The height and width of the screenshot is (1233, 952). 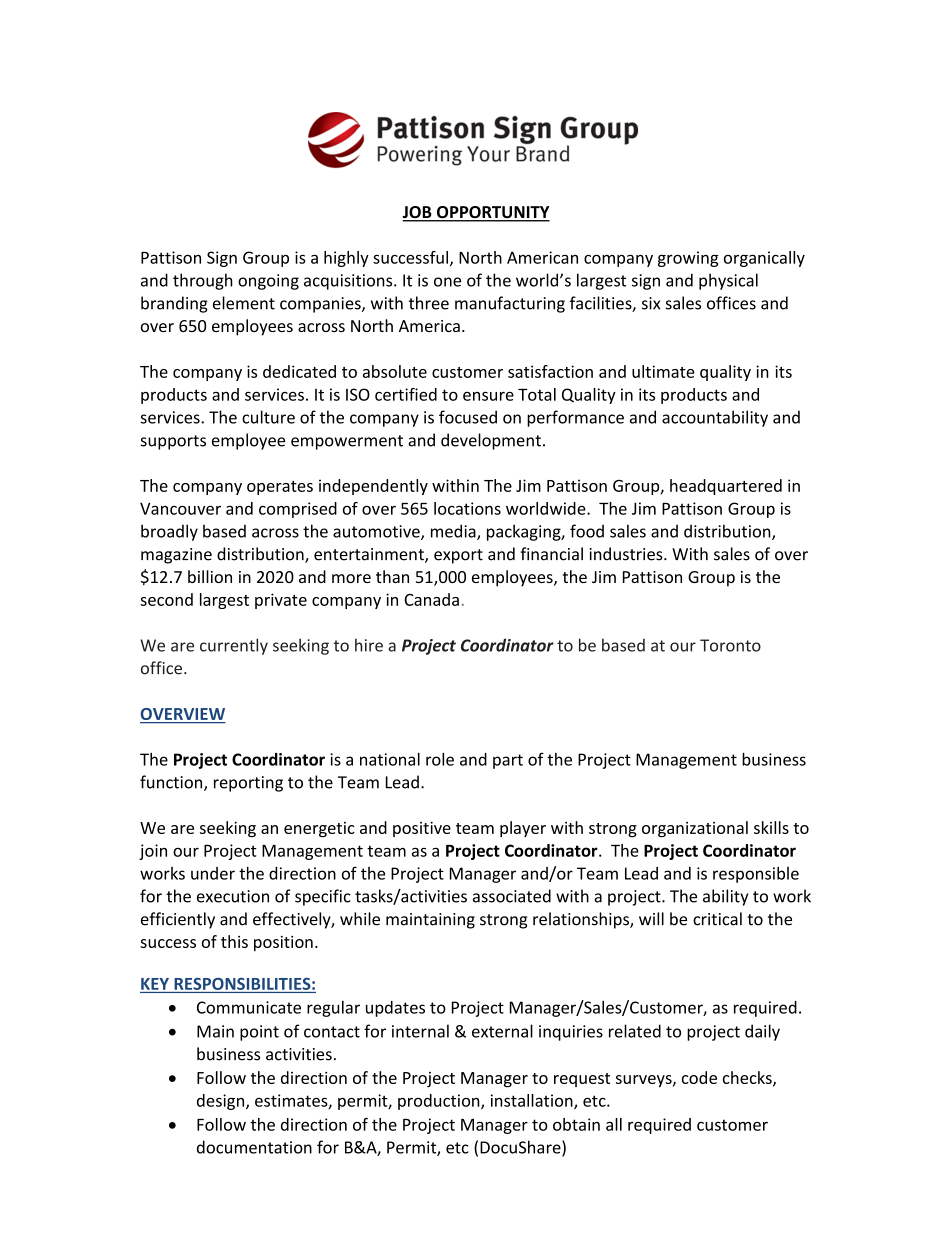 I want to click on growing, so click(x=688, y=259).
